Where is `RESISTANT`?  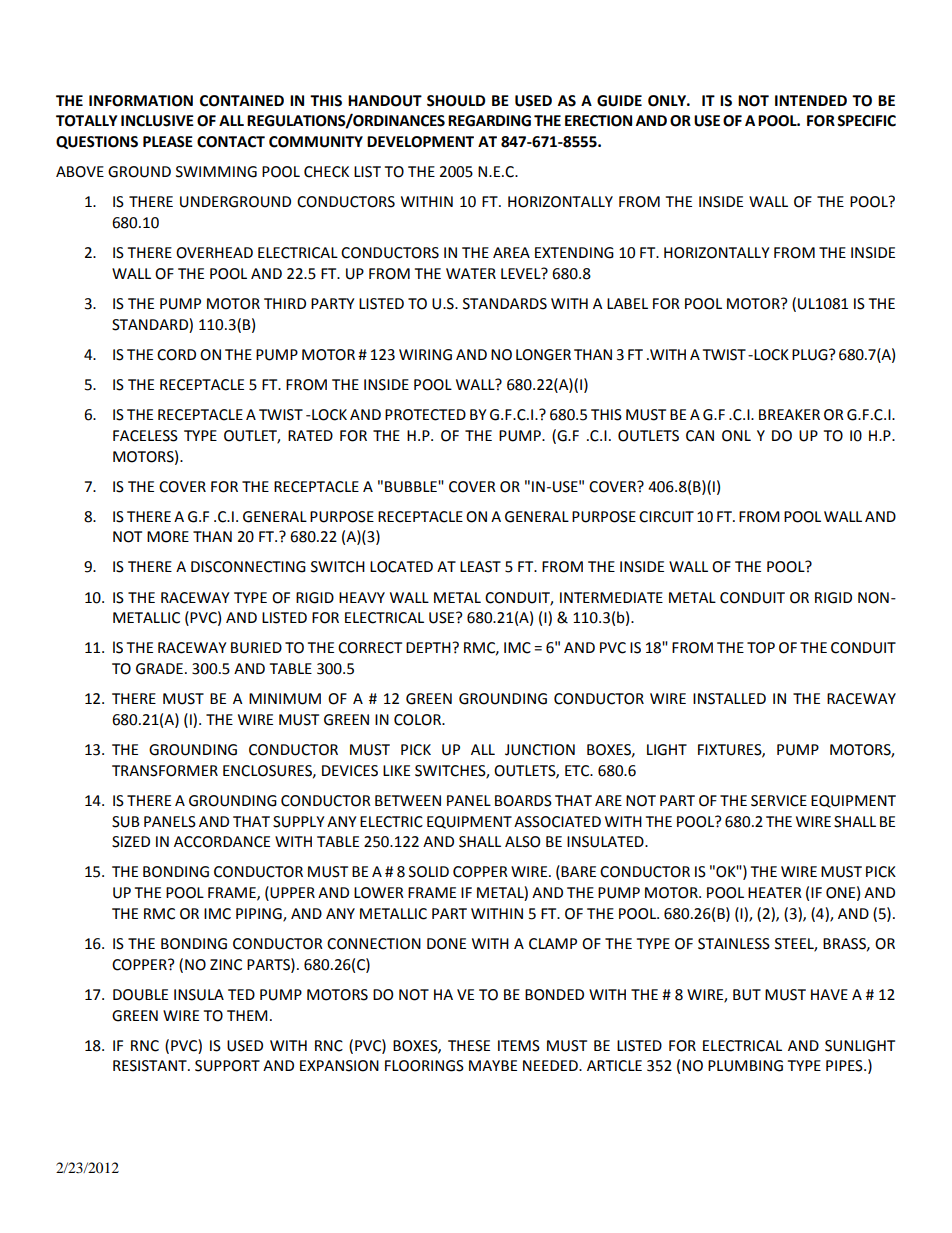 RESISTANT is located at coordinates (151, 1066).
